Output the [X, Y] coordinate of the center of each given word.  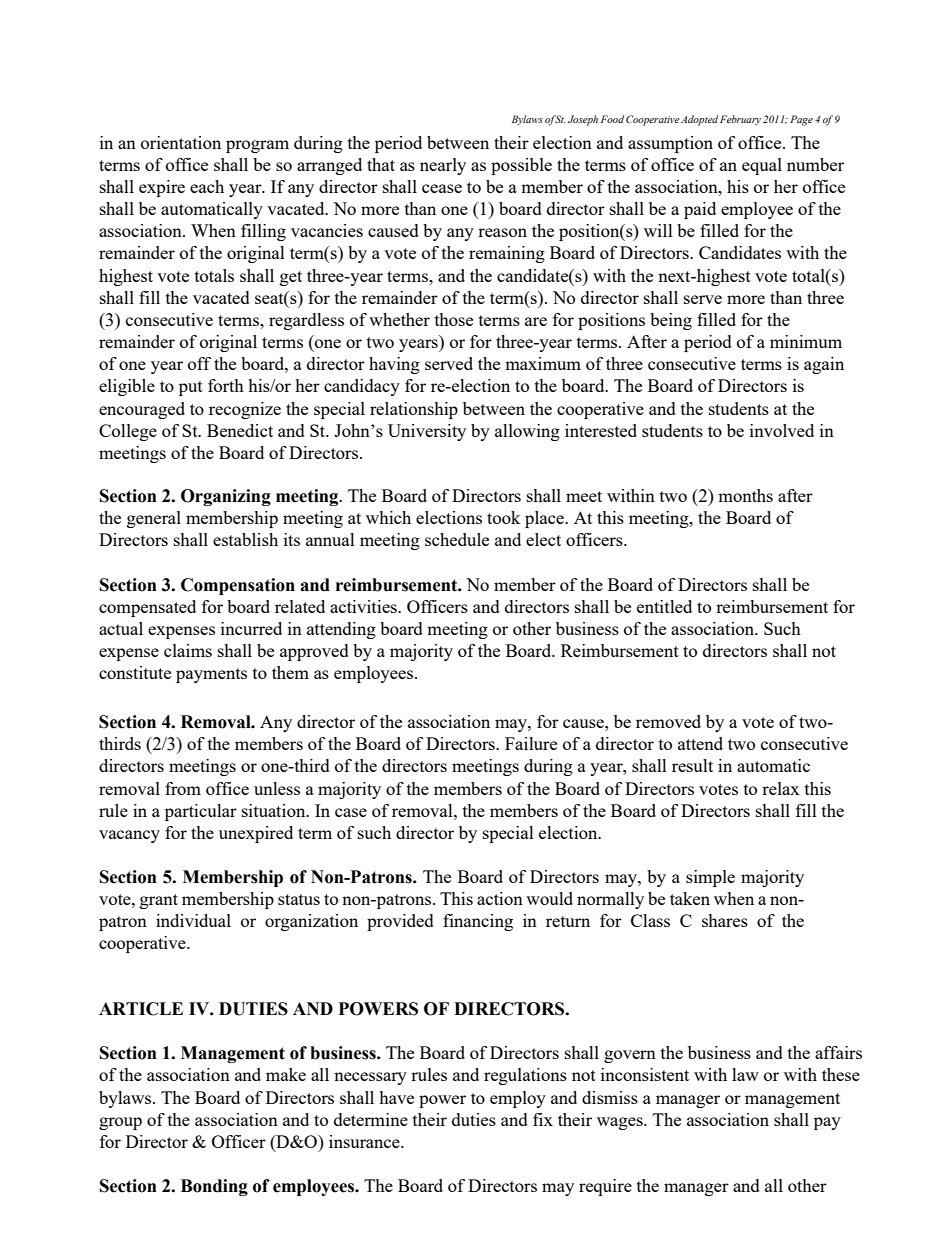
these [841, 1074]
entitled [664, 606]
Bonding [214, 1187]
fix [543, 1119]
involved [782, 430]
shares [725, 920]
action [500, 898]
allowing [527, 432]
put [191, 388]
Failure [531, 743]
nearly [443, 166]
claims [188, 650]
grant [159, 901]
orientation [181, 142]
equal [762, 166]
